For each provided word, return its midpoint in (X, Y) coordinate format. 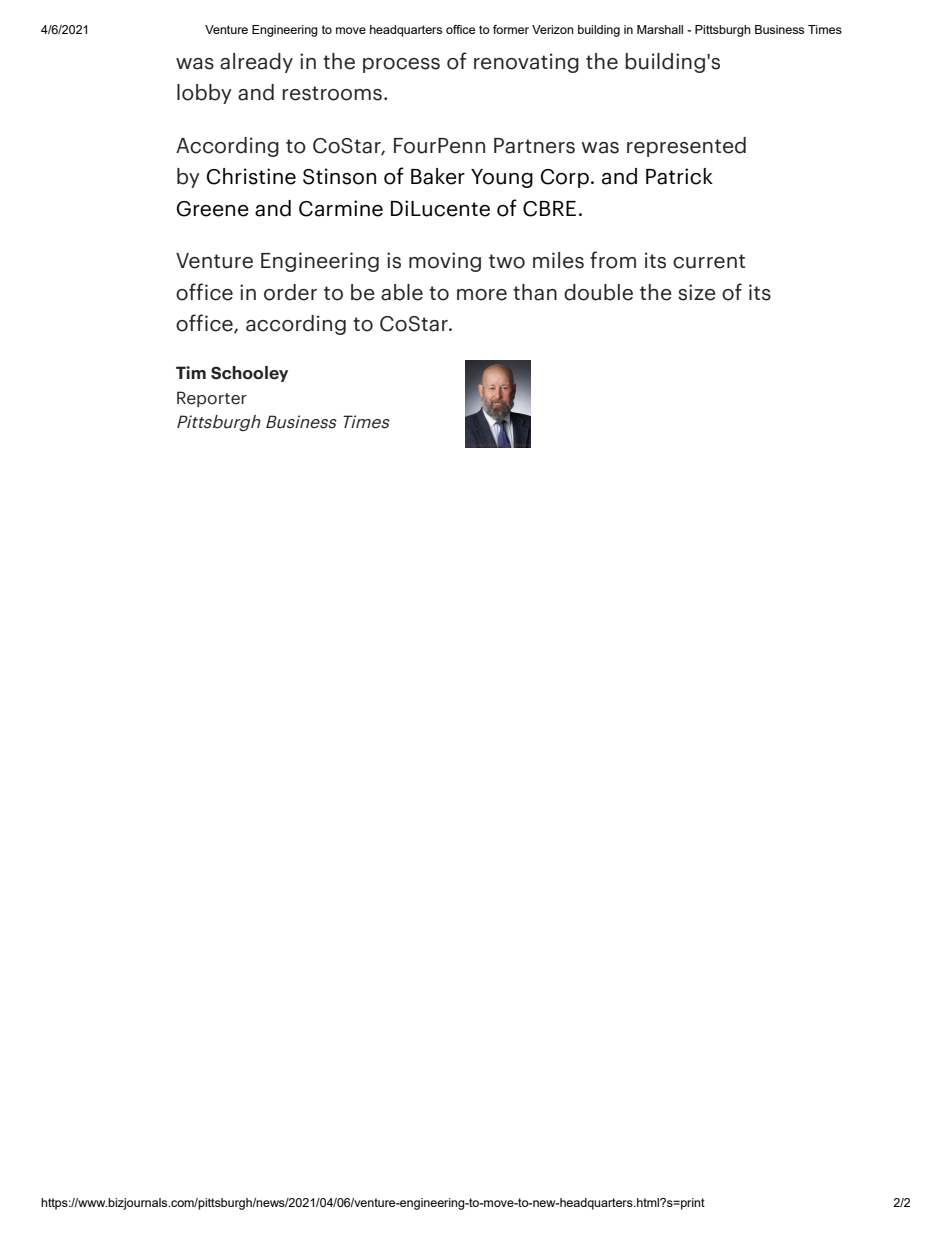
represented (686, 147)
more (482, 295)
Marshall (660, 29)
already (256, 63)
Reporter (212, 399)
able (402, 292)
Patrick (679, 176)
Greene (213, 209)
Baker (438, 176)
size (697, 292)
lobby (204, 94)
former (511, 29)
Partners (534, 146)
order (290, 292)
